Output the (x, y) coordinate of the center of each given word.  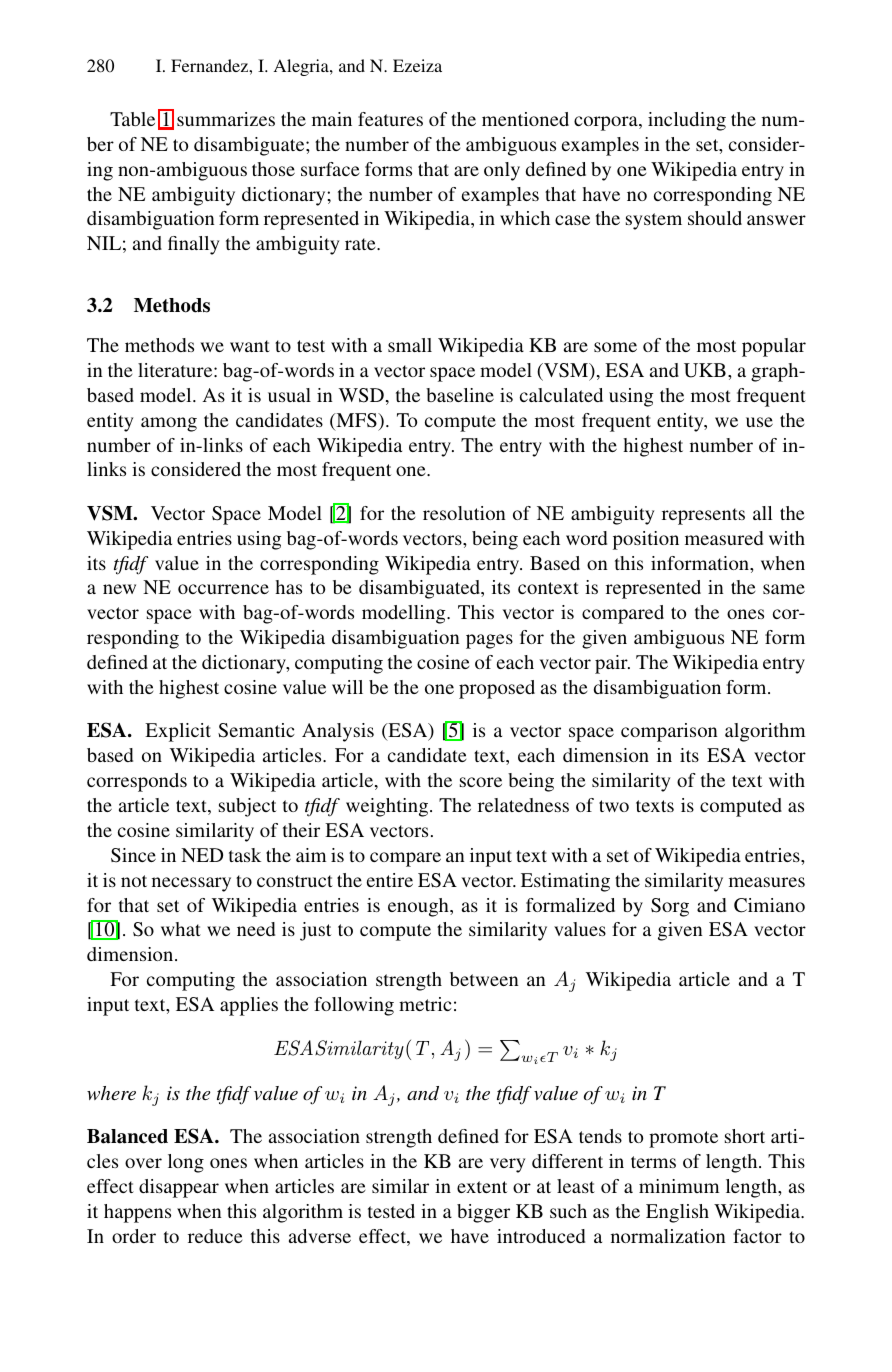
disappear (179, 1188)
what (181, 929)
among (169, 424)
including (687, 121)
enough (419, 907)
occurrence (223, 589)
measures (767, 882)
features (390, 119)
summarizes (226, 119)
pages (489, 641)
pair (612, 664)
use (759, 422)
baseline (460, 395)
